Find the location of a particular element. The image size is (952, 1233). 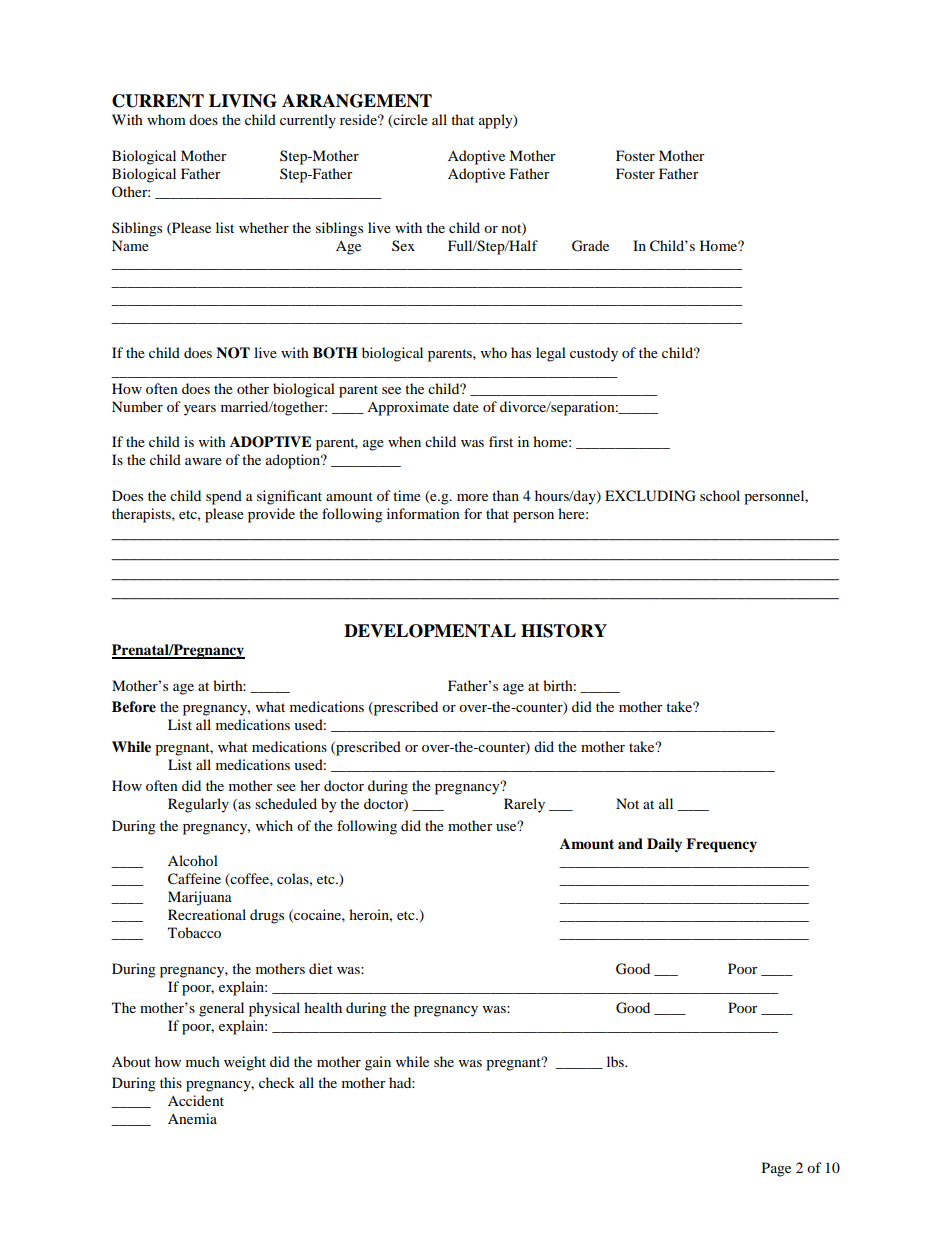

Rarely is located at coordinates (524, 805).
